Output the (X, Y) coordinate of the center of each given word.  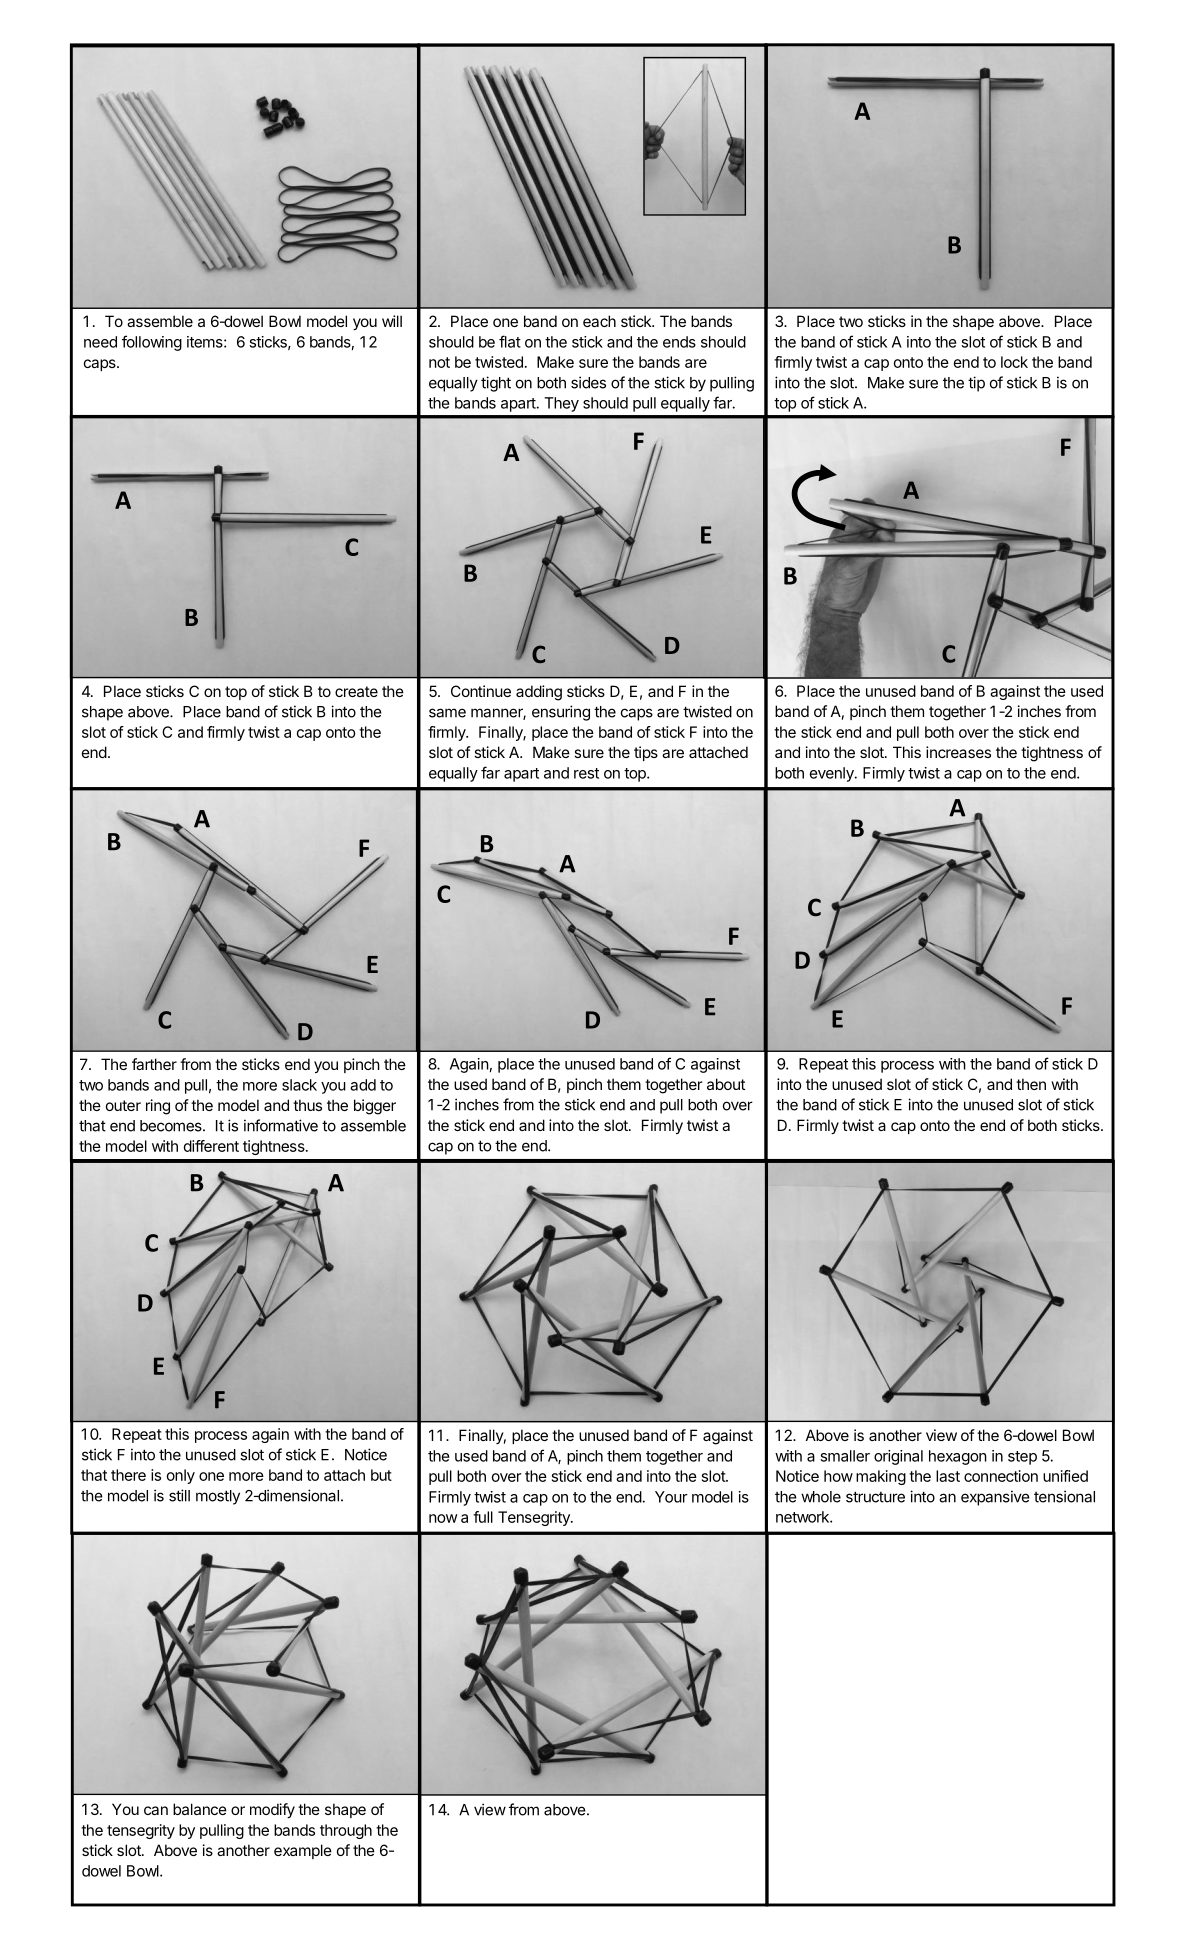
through (346, 1831)
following (152, 343)
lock (1014, 362)
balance (200, 1809)
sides (588, 382)
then (1031, 1084)
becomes (172, 1126)
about (726, 1084)
